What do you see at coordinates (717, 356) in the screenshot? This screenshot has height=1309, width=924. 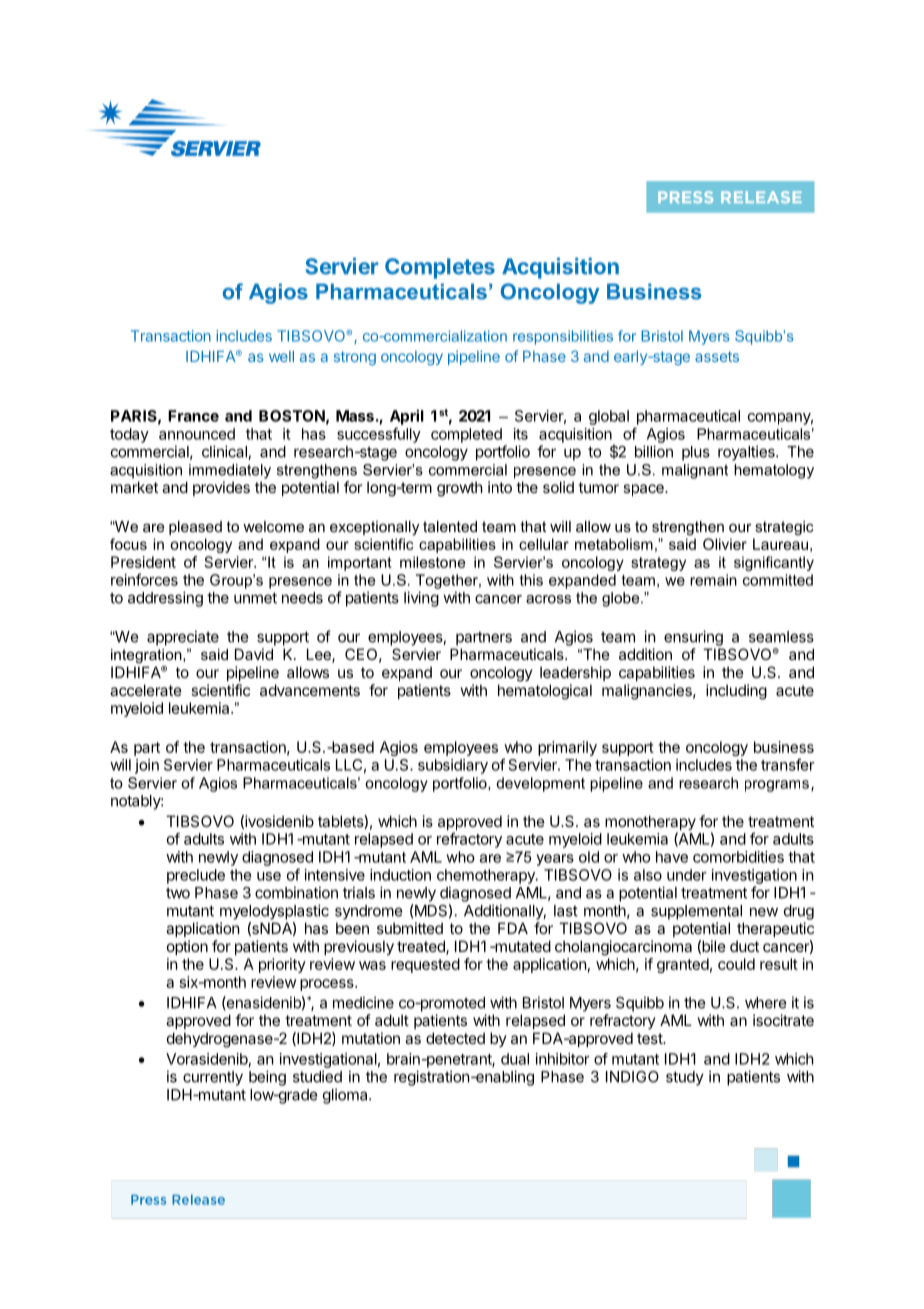 I see `assets` at bounding box center [717, 356].
